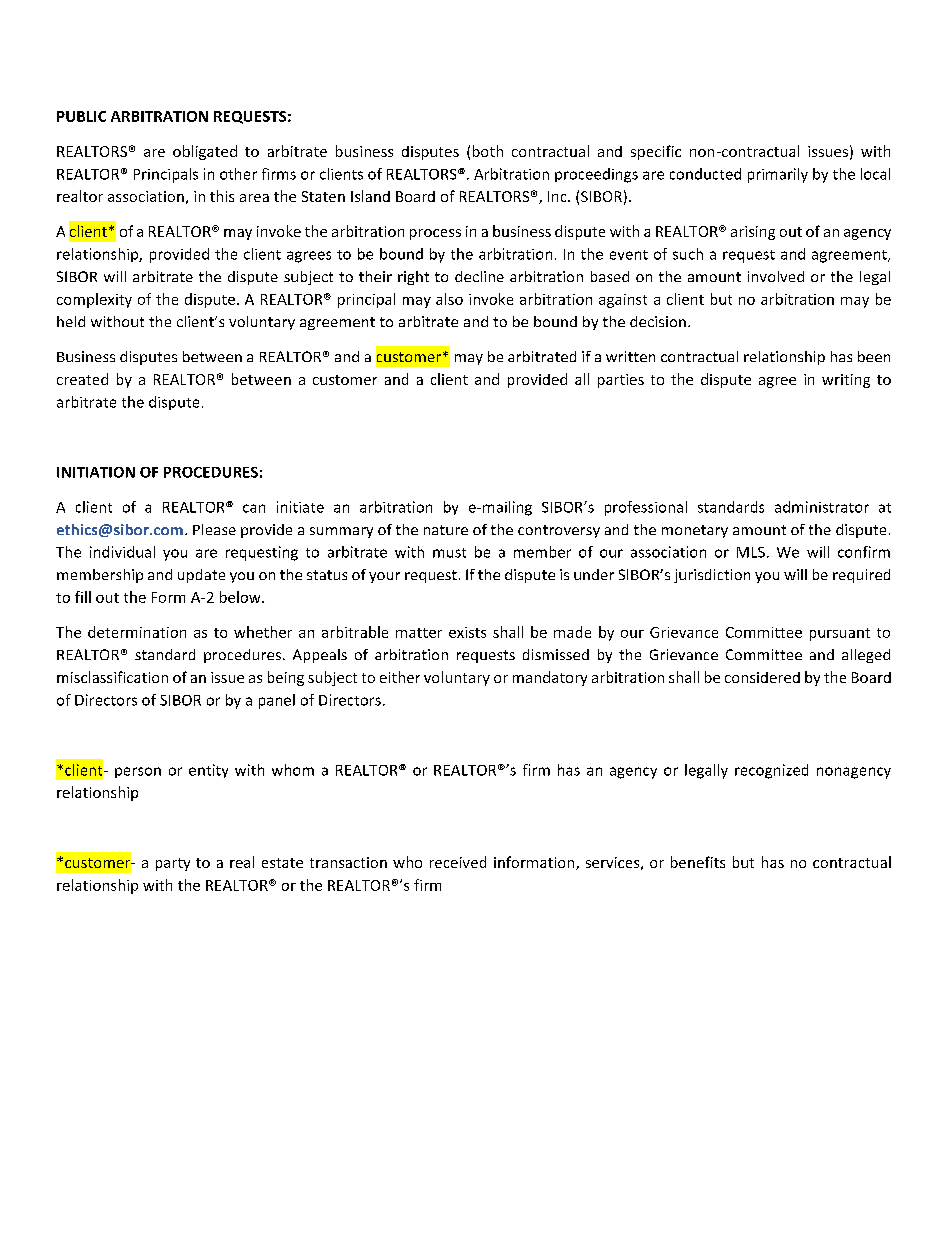 Image resolution: width=952 pixels, height=1233 pixels. What do you see at coordinates (488, 151) in the document?
I see `both` at bounding box center [488, 151].
